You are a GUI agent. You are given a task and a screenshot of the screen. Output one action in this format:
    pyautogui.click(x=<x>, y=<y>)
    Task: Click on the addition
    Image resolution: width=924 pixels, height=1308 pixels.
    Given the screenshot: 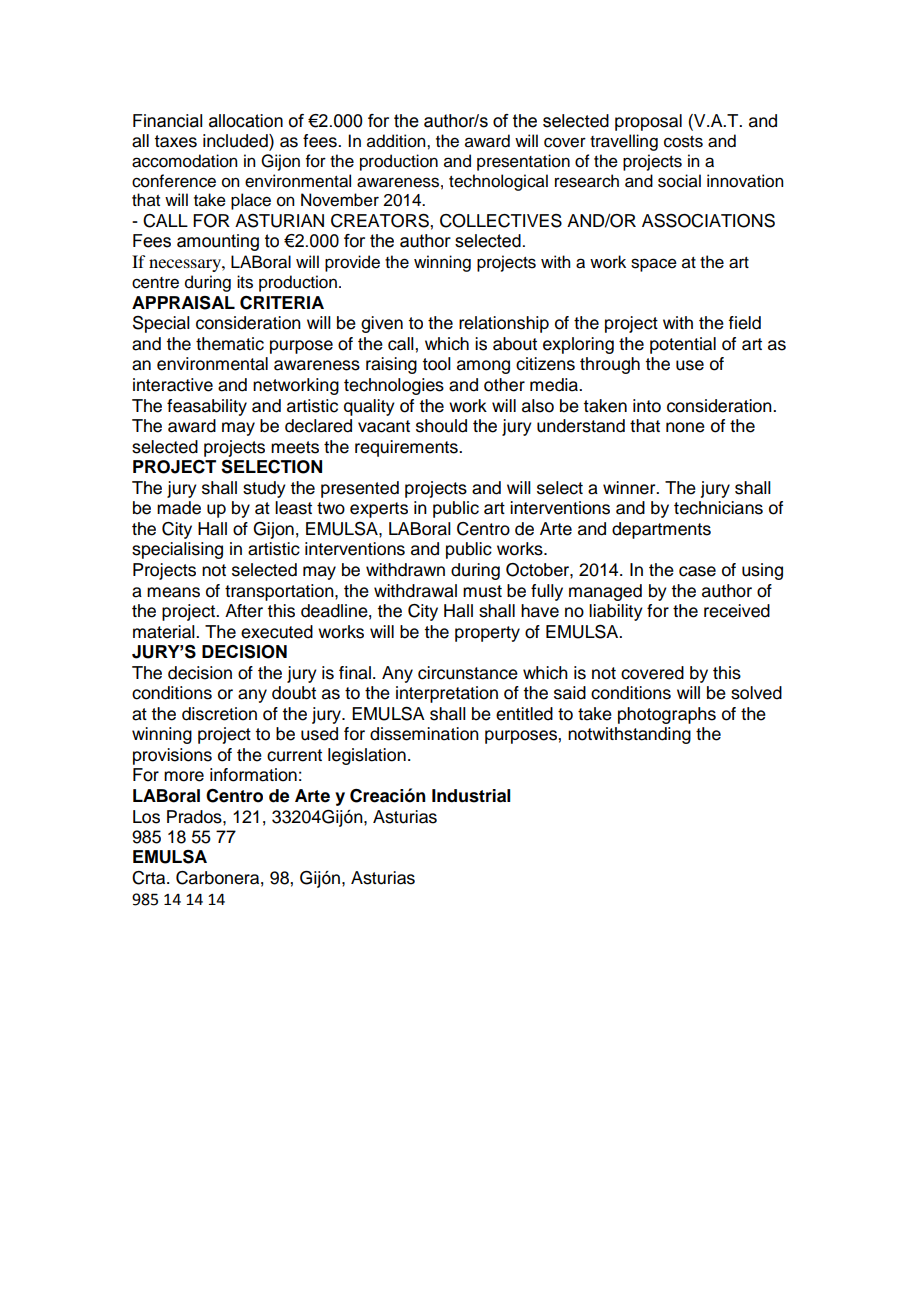 What is the action you would take?
    pyautogui.click(x=397, y=141)
